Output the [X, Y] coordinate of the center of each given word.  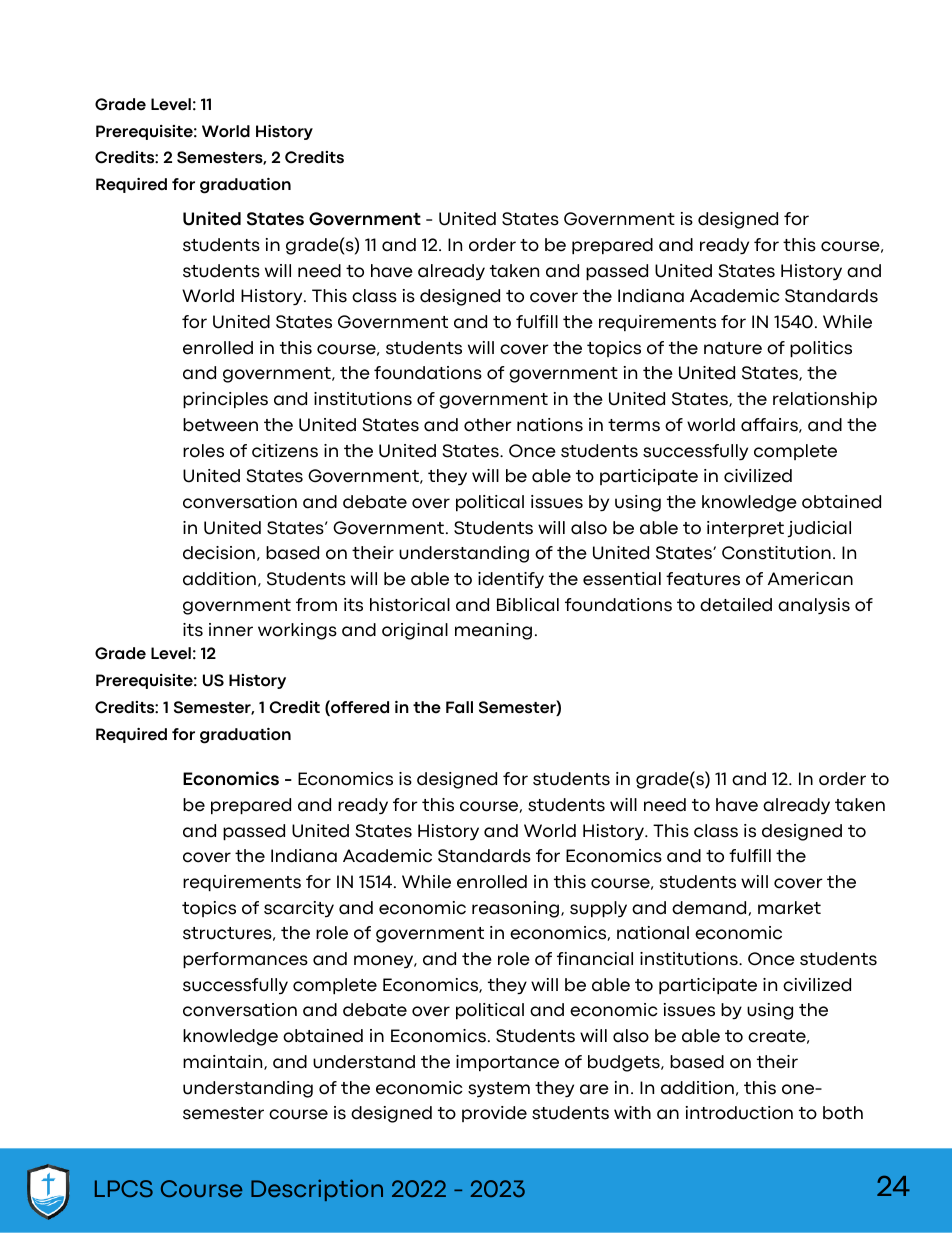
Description [317, 1190]
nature [733, 348]
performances [245, 960]
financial [595, 959]
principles [225, 400]
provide [494, 1114]
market [789, 908]
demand [709, 908]
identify [511, 580]
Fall [459, 707]
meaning [493, 631]
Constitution [776, 553]
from [316, 605]
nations [550, 425]
